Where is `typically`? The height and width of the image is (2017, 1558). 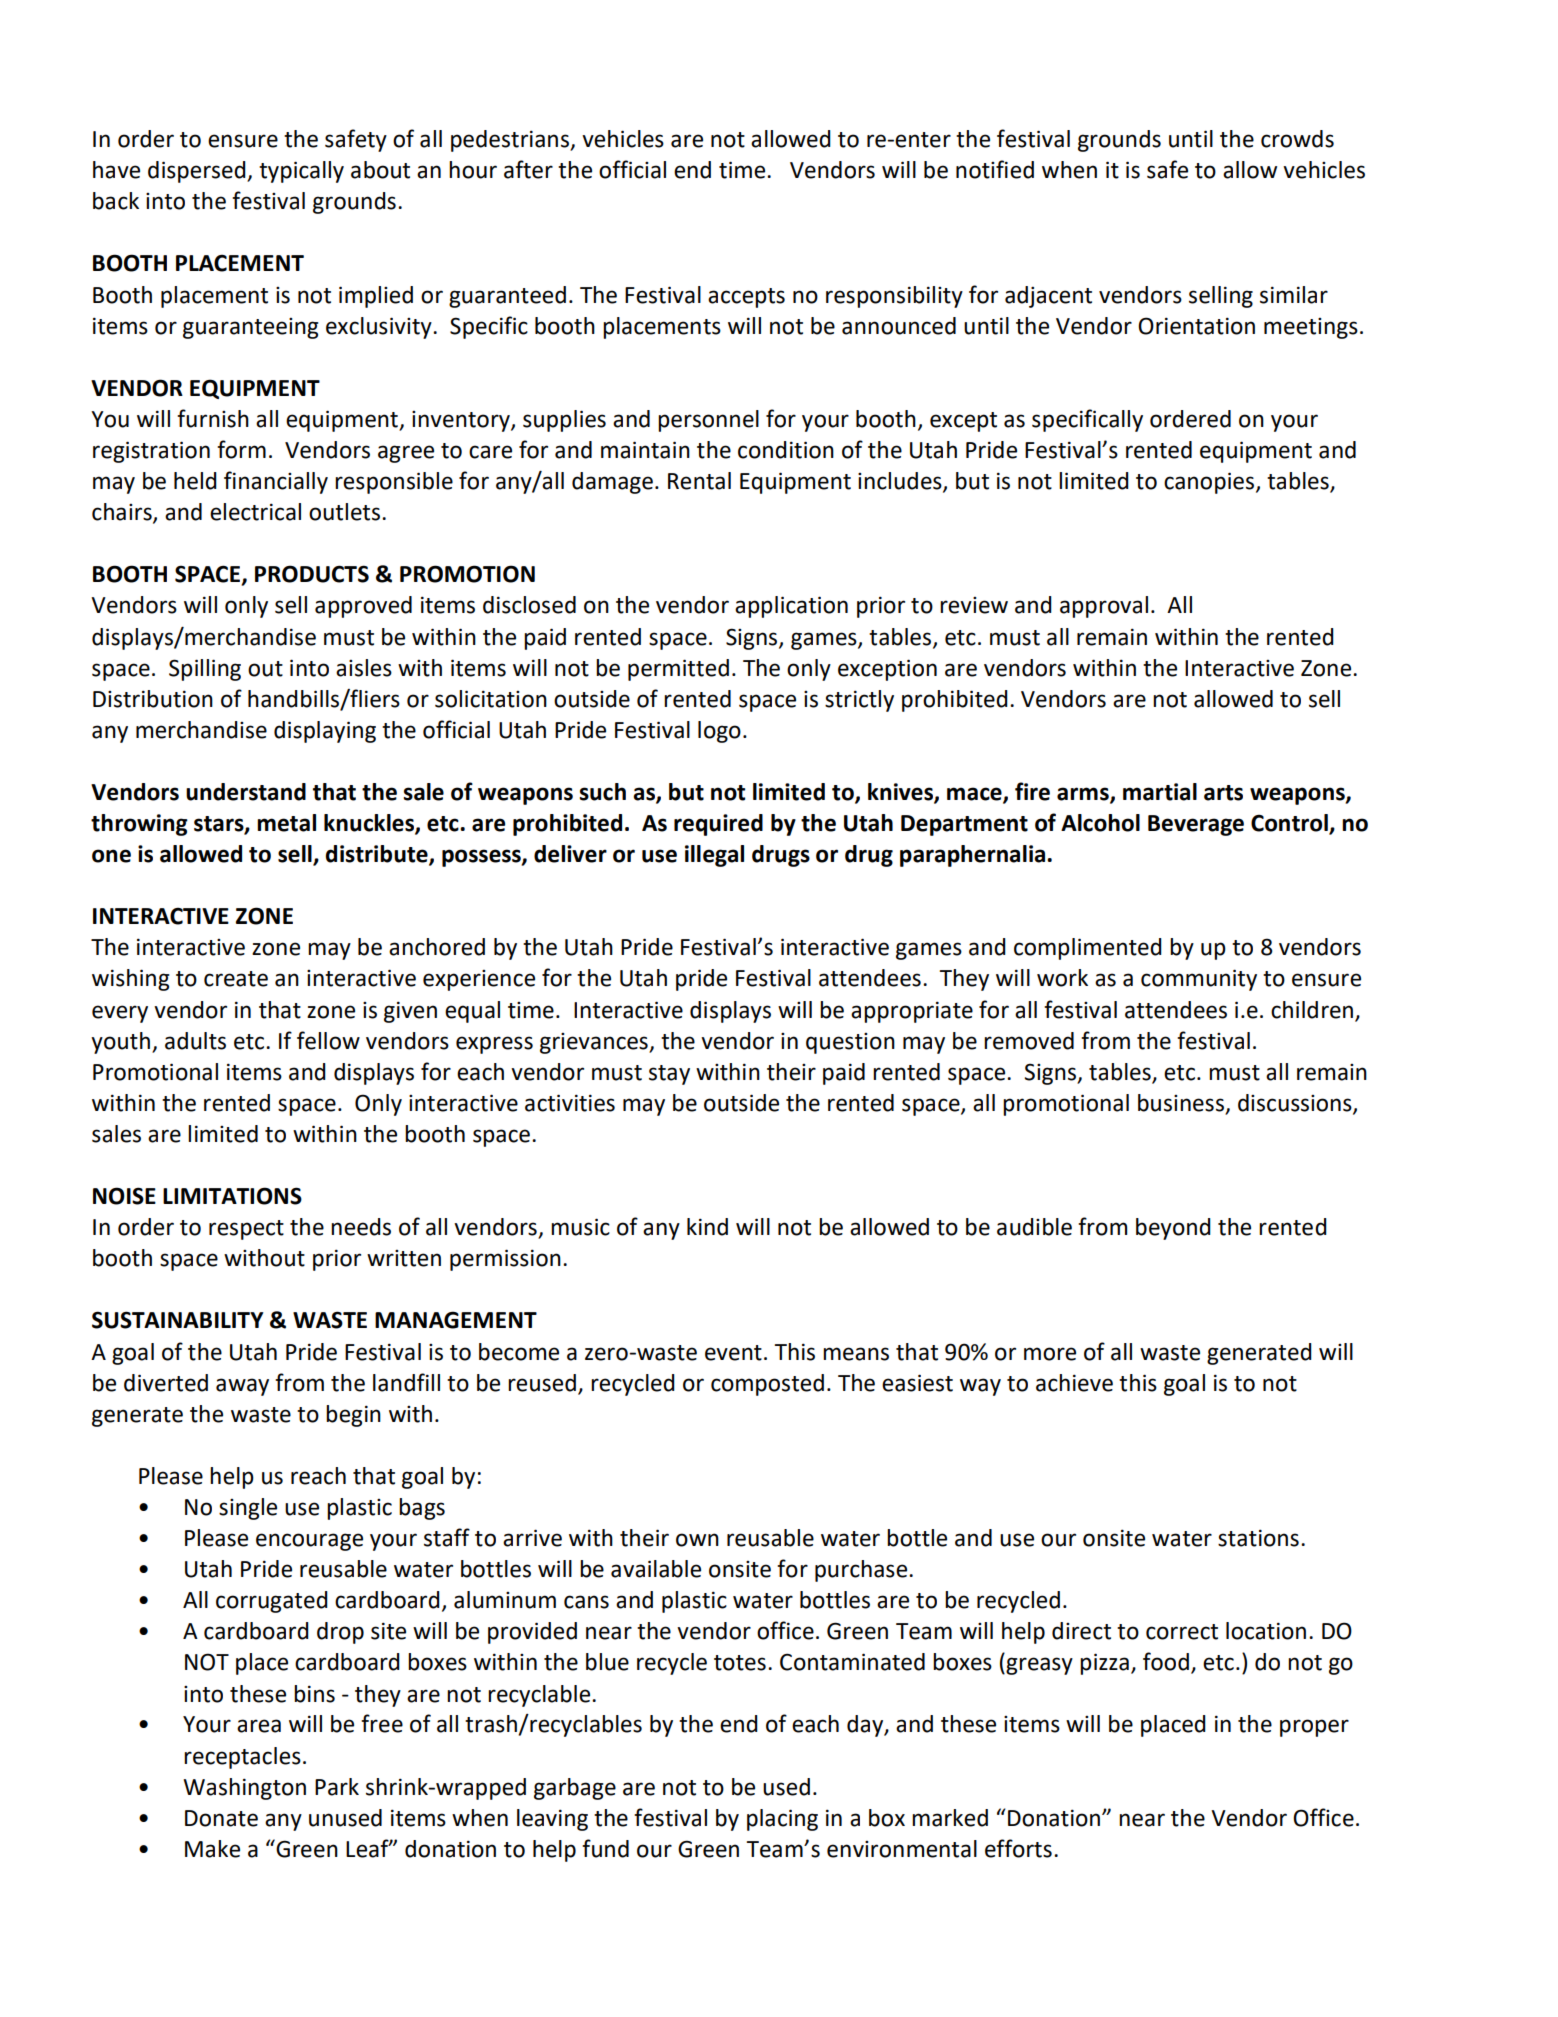 typically is located at coordinates (301, 172).
